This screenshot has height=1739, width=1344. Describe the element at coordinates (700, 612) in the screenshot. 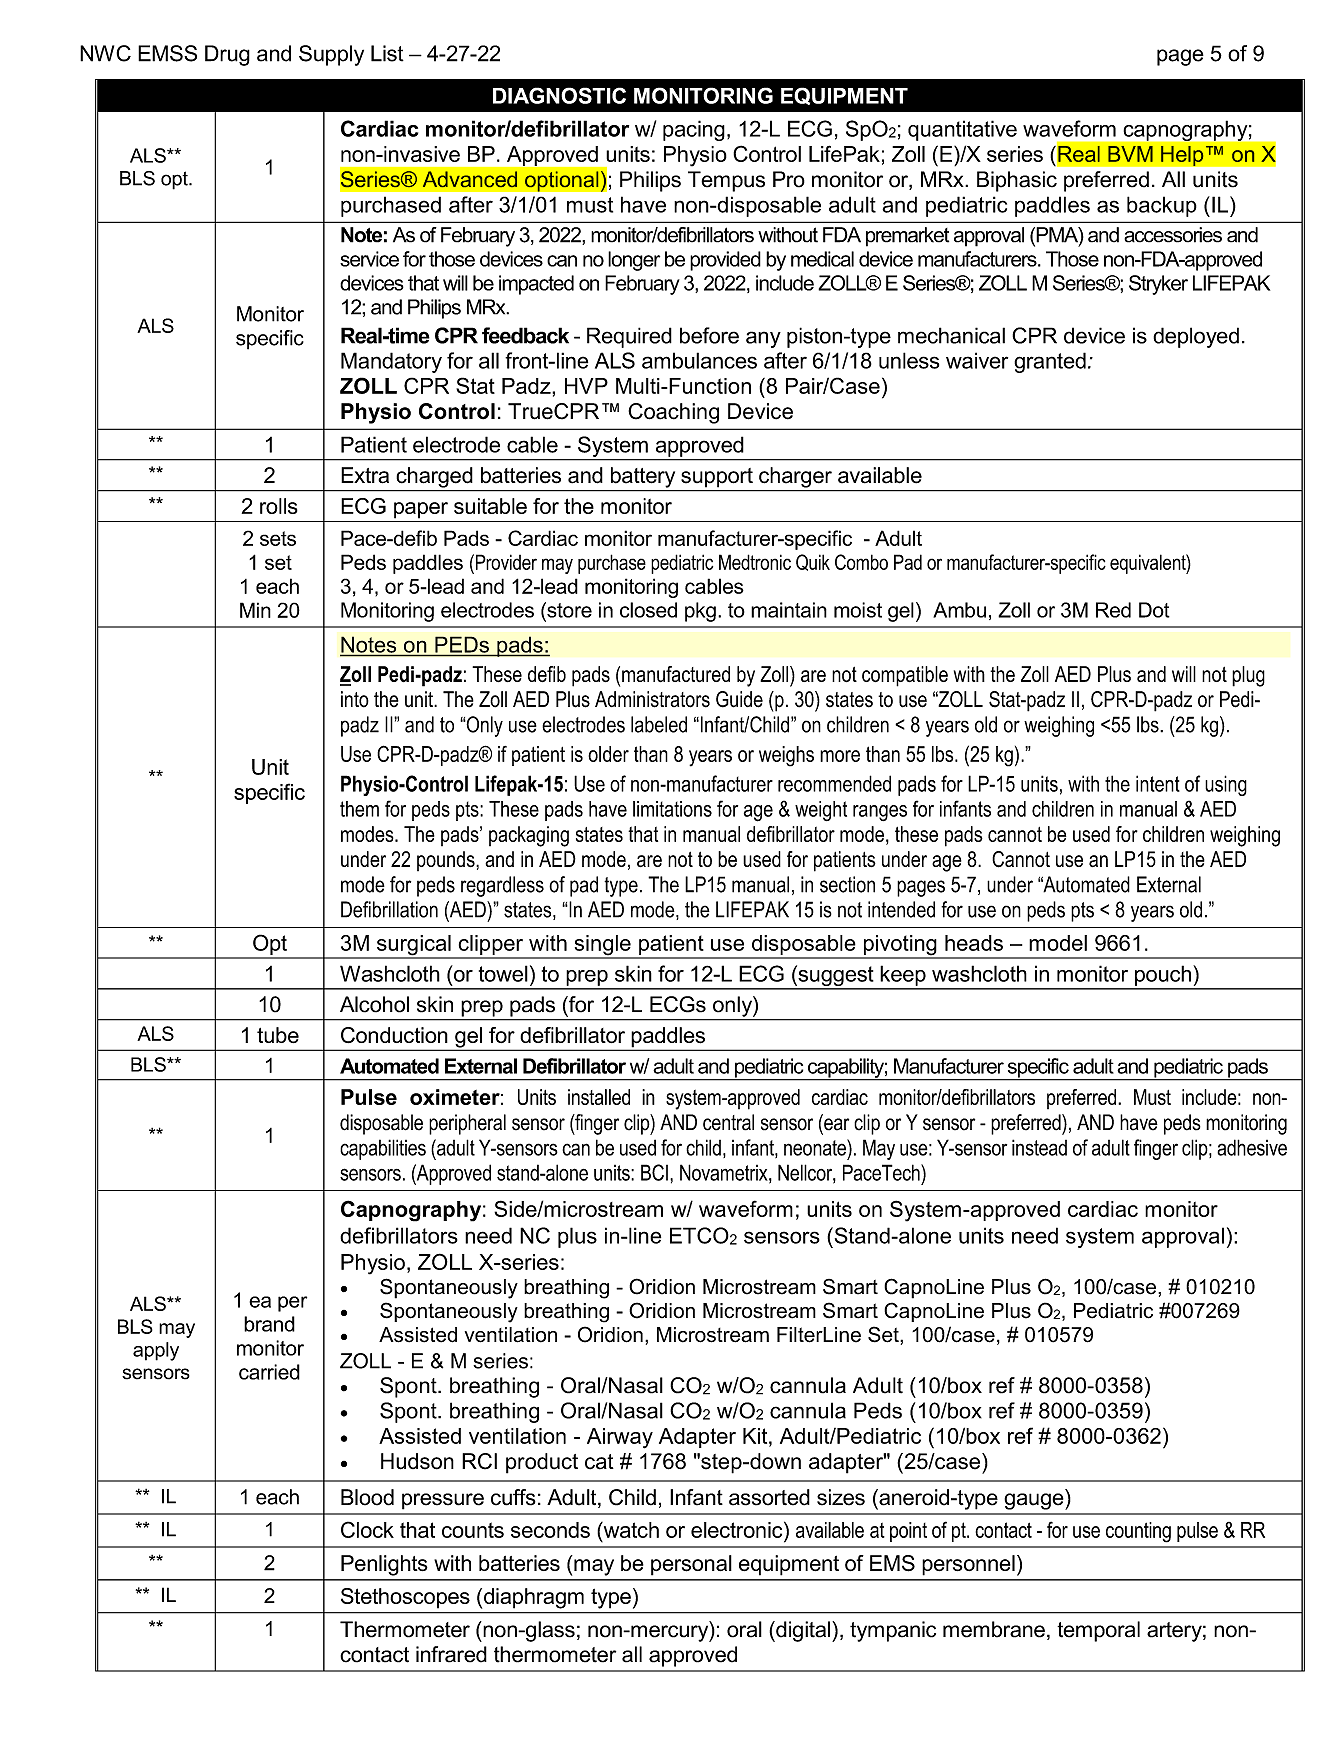

I see `pkg` at that location.
